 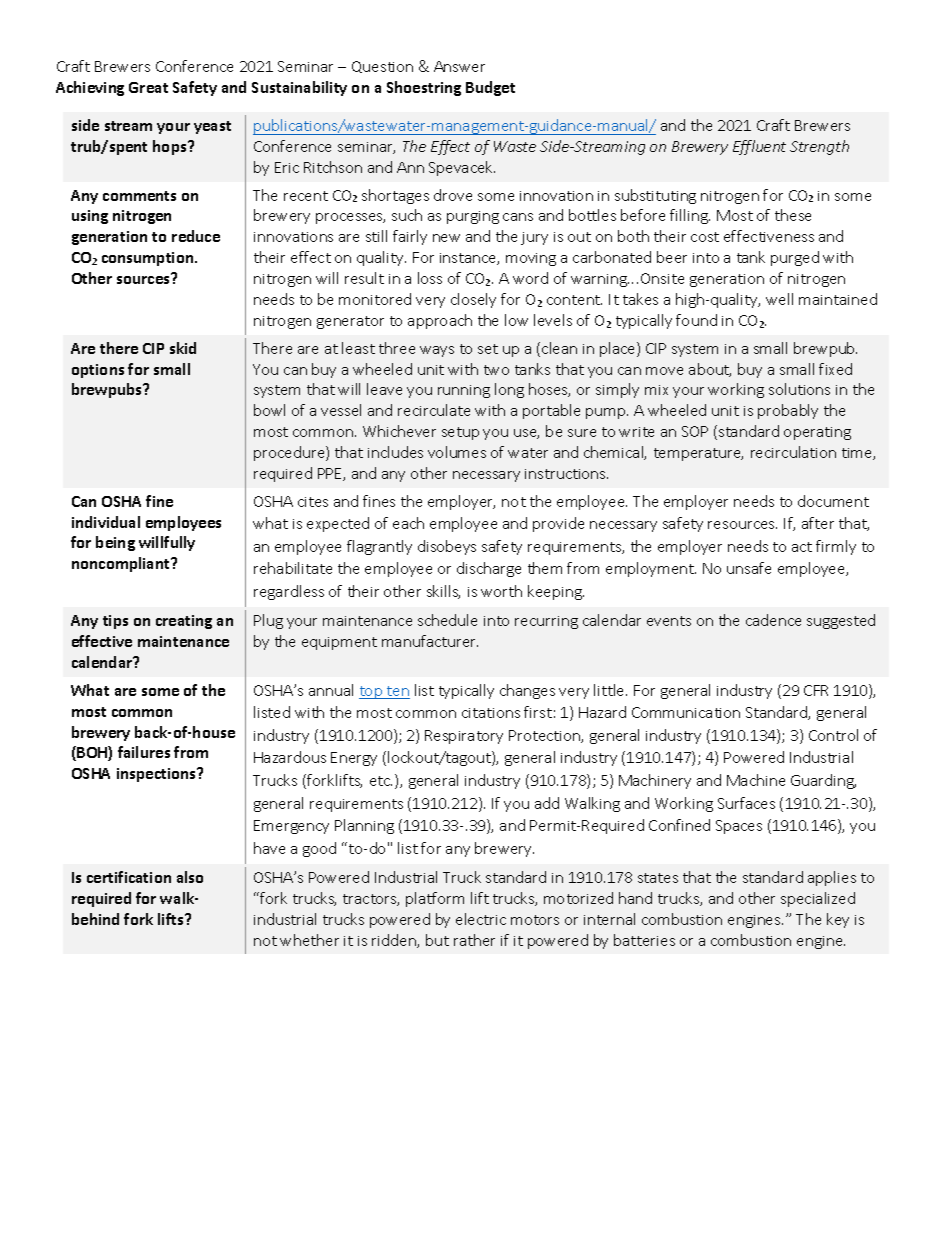 I want to click on setup, so click(x=460, y=433).
